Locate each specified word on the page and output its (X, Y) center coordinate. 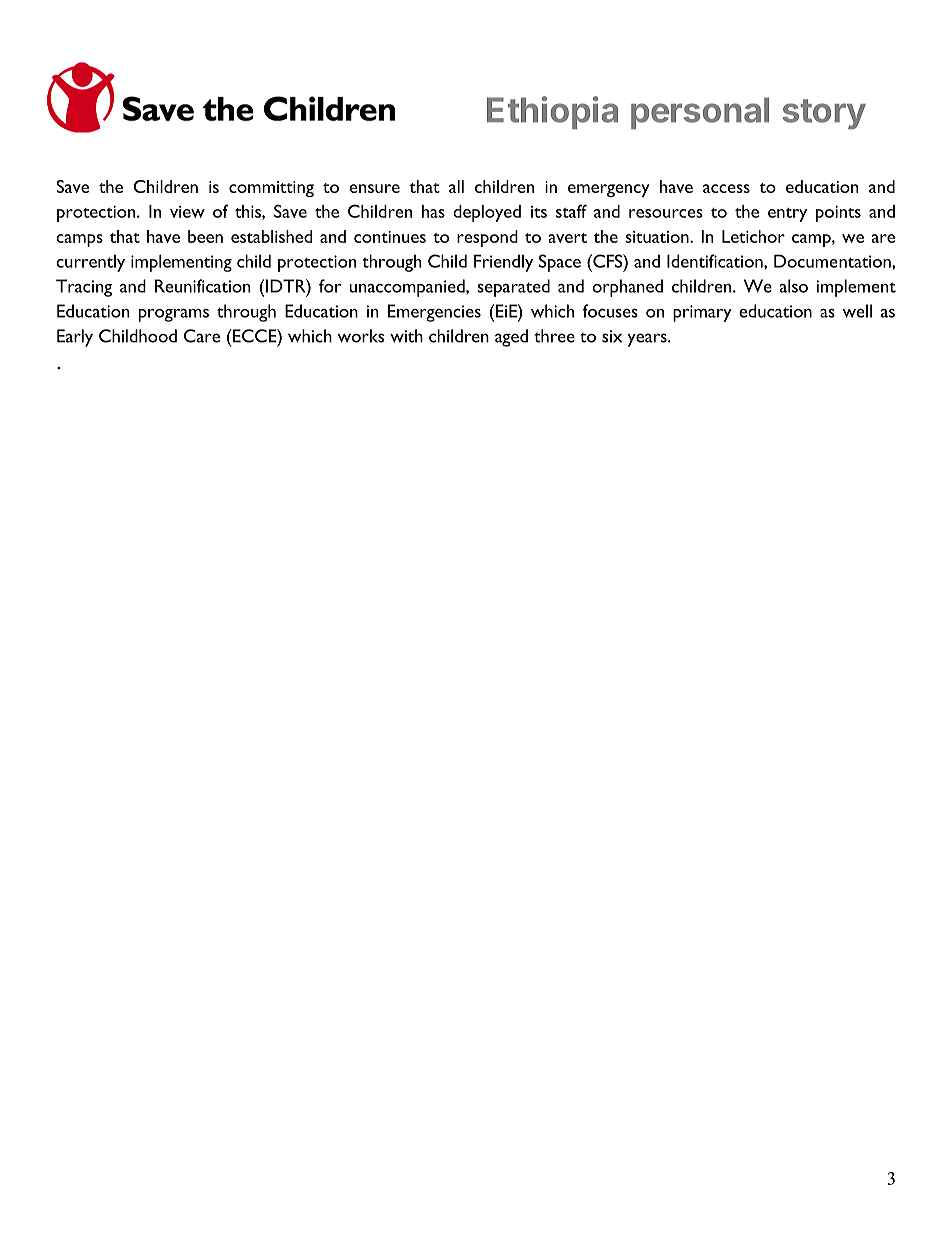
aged (511, 338)
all (456, 186)
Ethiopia (552, 112)
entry (787, 215)
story (824, 114)
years (648, 340)
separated (513, 288)
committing (271, 189)
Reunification (203, 286)
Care (202, 336)
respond (487, 238)
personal (700, 113)
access (726, 188)
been (205, 236)
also (793, 286)
